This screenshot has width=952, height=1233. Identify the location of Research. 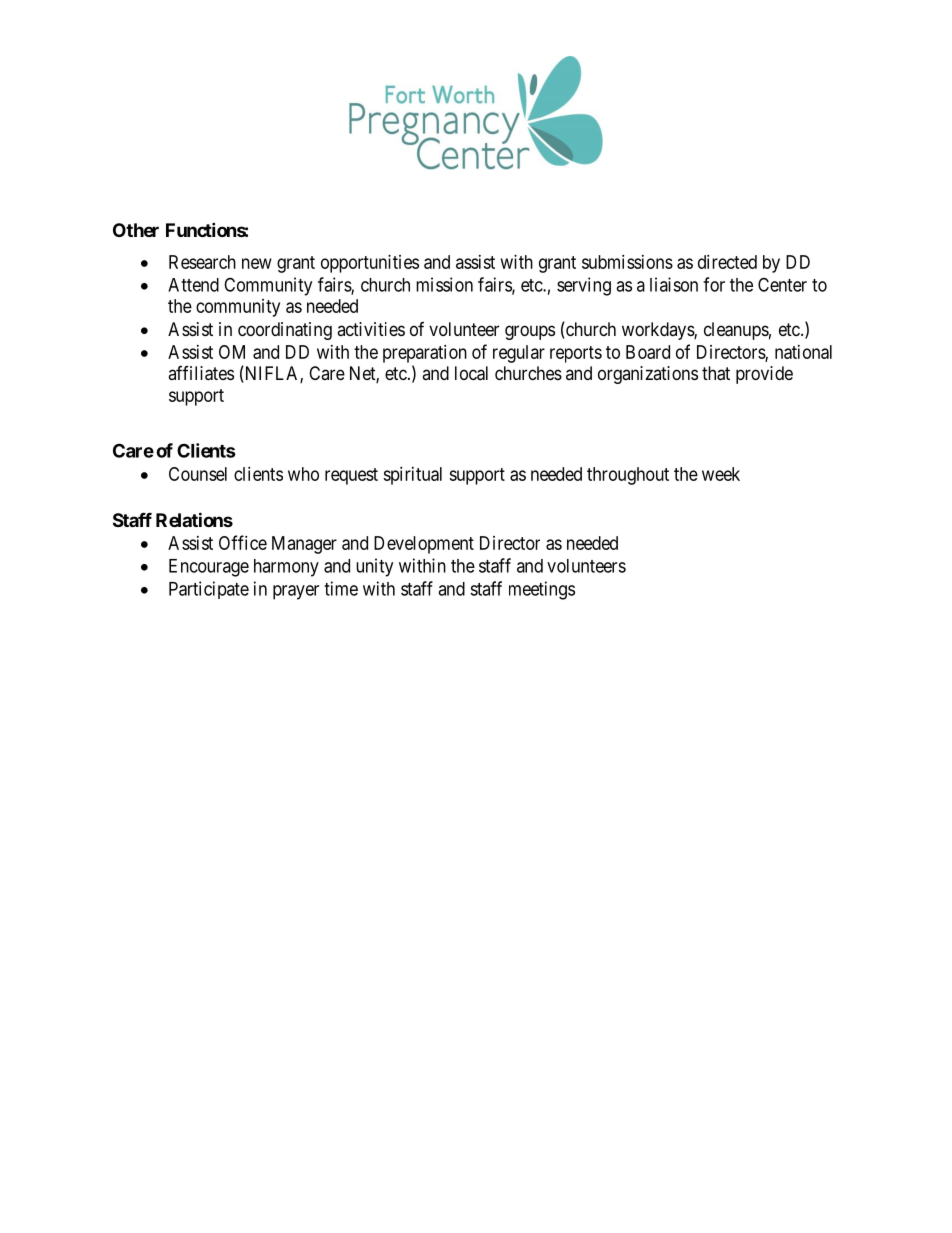
(202, 262).
